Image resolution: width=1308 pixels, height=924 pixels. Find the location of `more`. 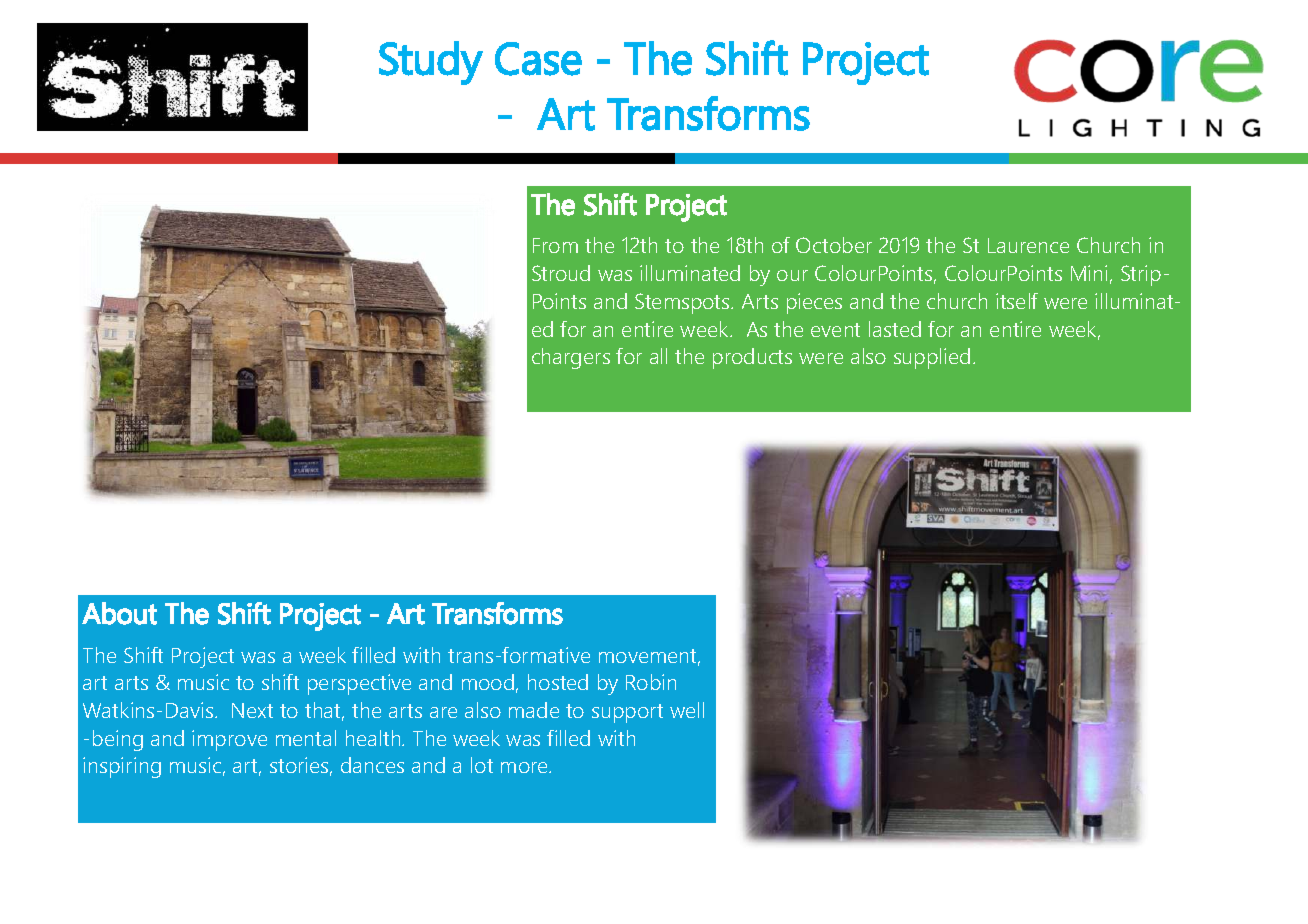

more is located at coordinates (526, 767).
